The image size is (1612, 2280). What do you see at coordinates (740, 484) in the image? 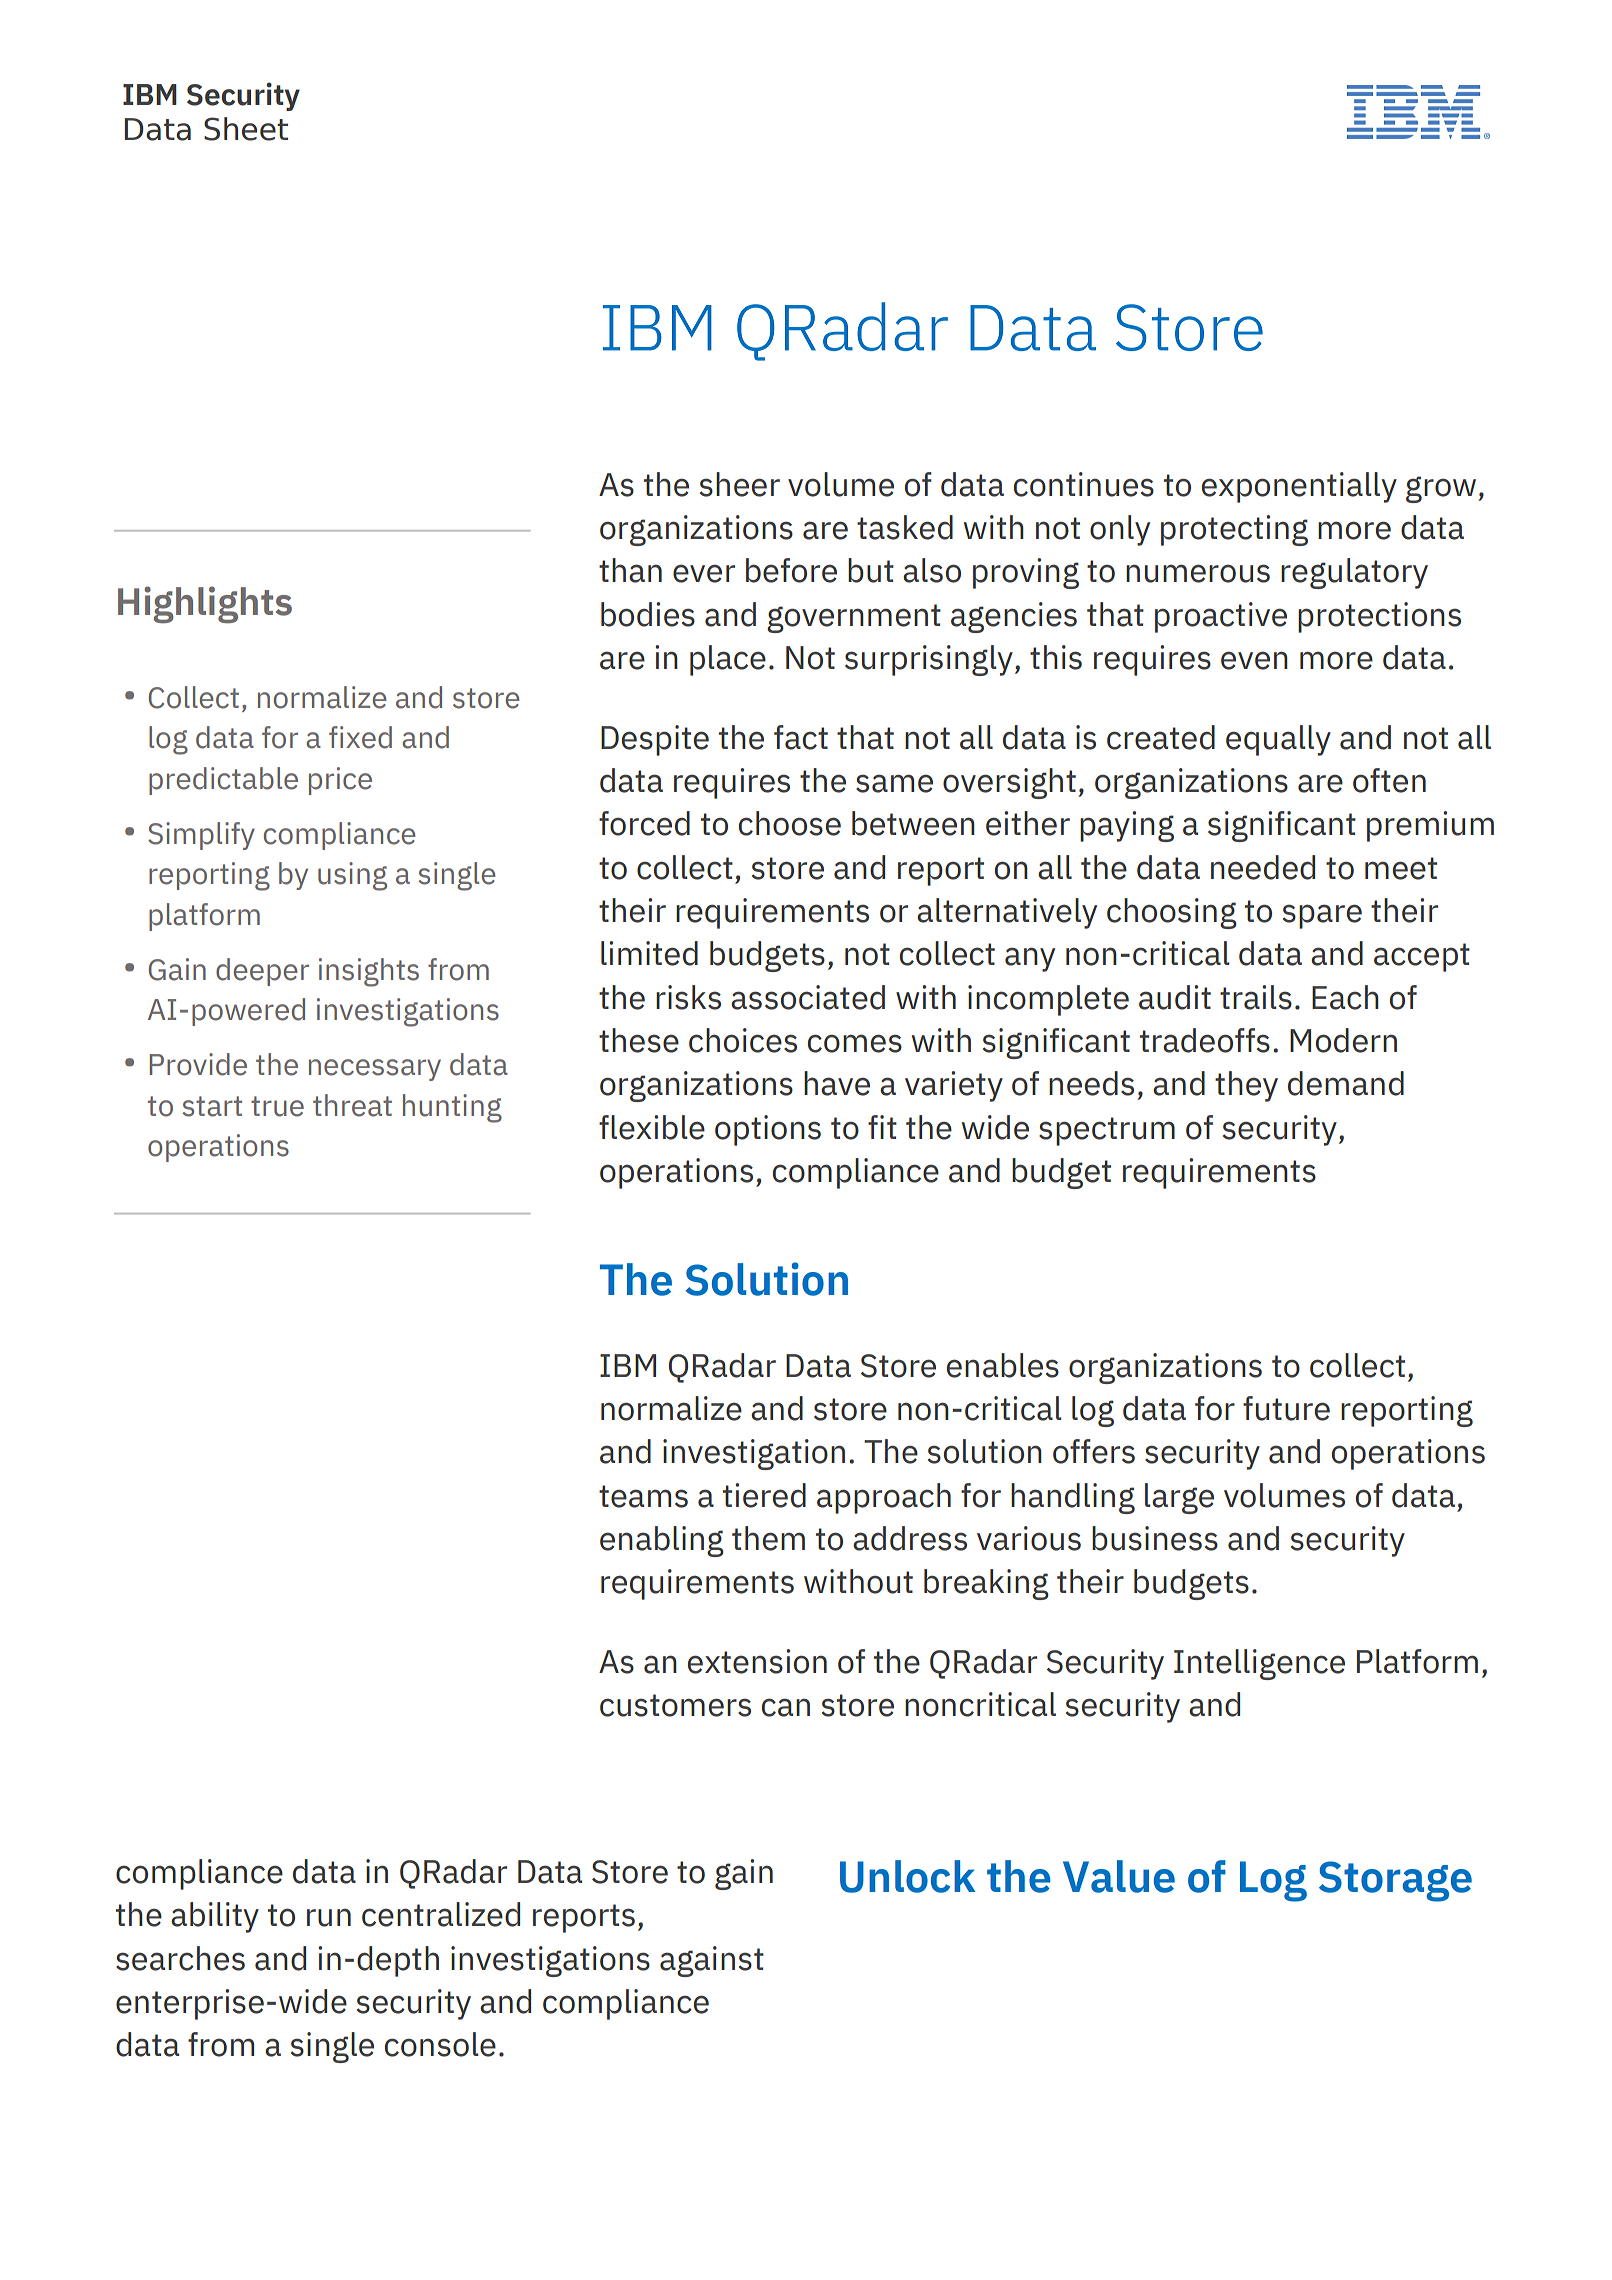
I see `sheer` at bounding box center [740, 484].
